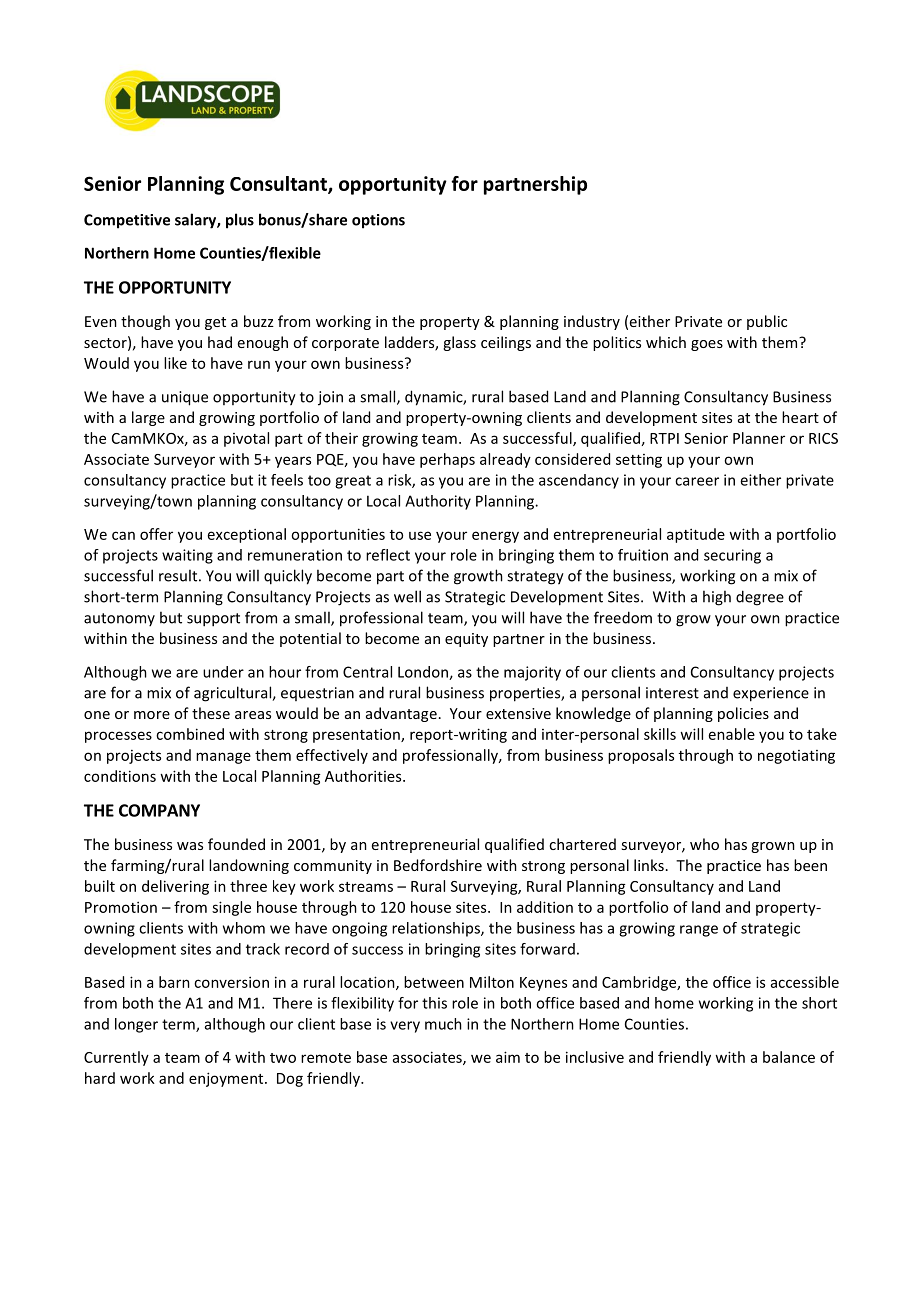 This image has width=924, height=1308. What do you see at coordinates (447, 460) in the image?
I see `perhaps` at bounding box center [447, 460].
